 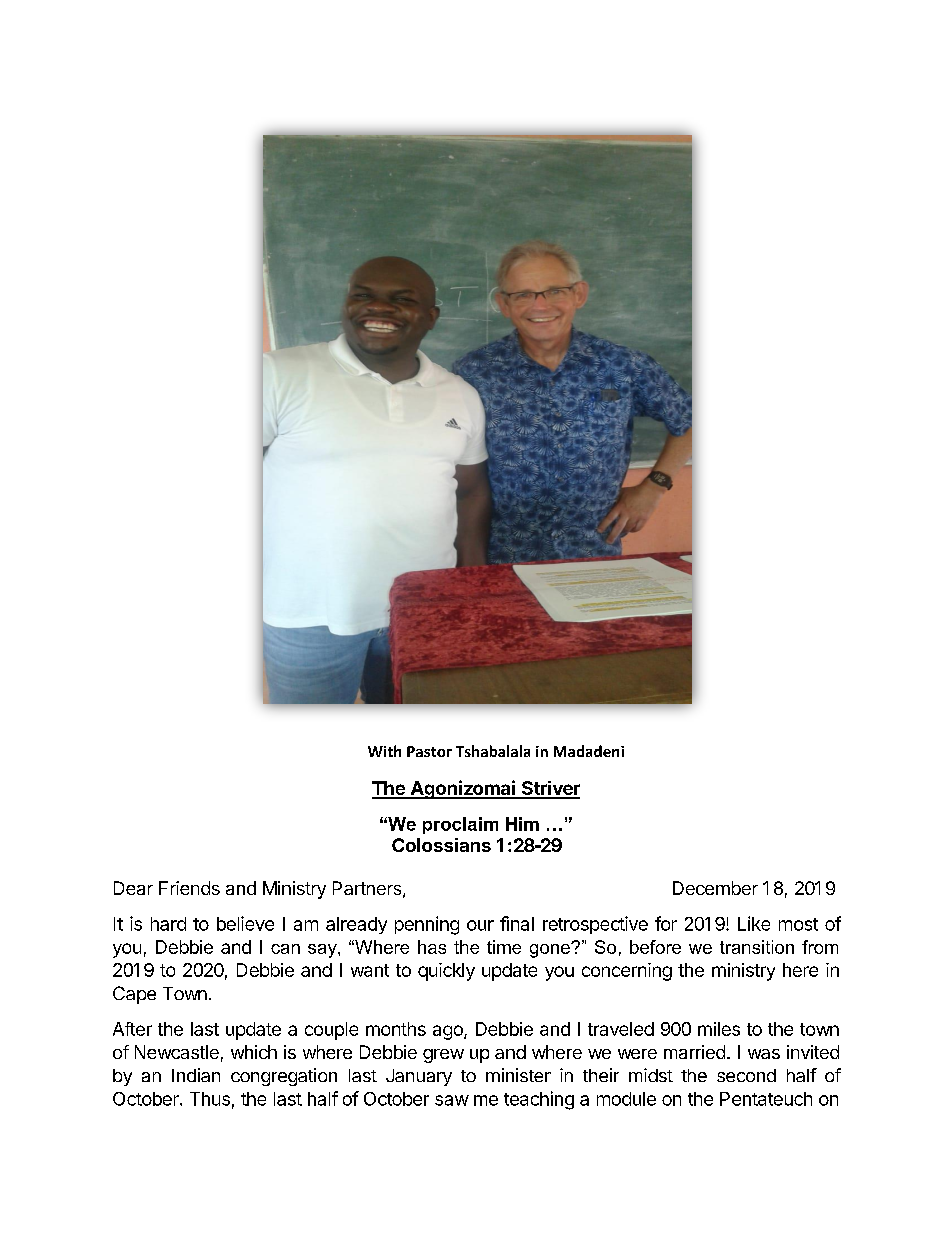 I want to click on With, so click(x=384, y=751).
